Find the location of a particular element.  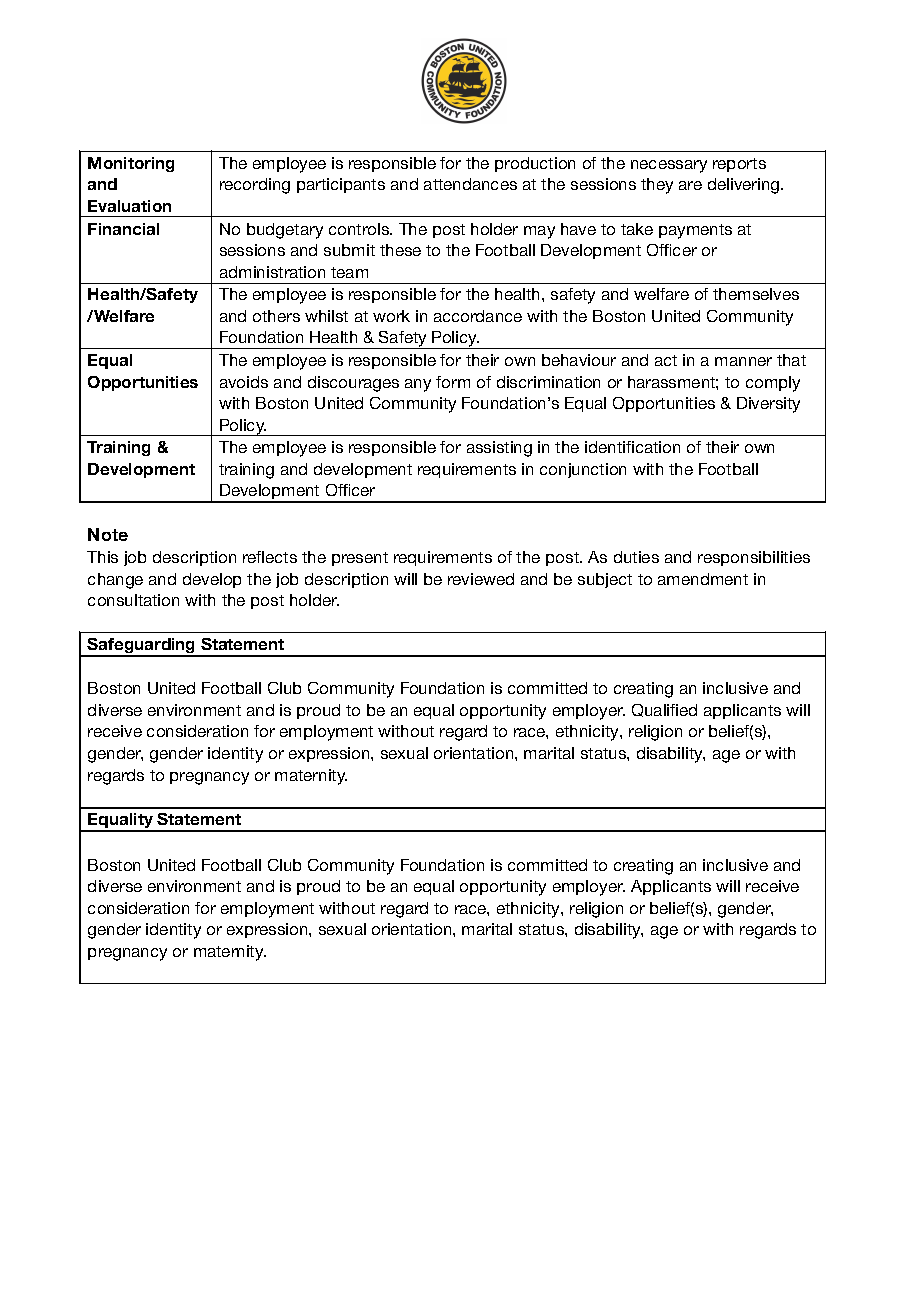

delivering is located at coordinates (745, 186).
